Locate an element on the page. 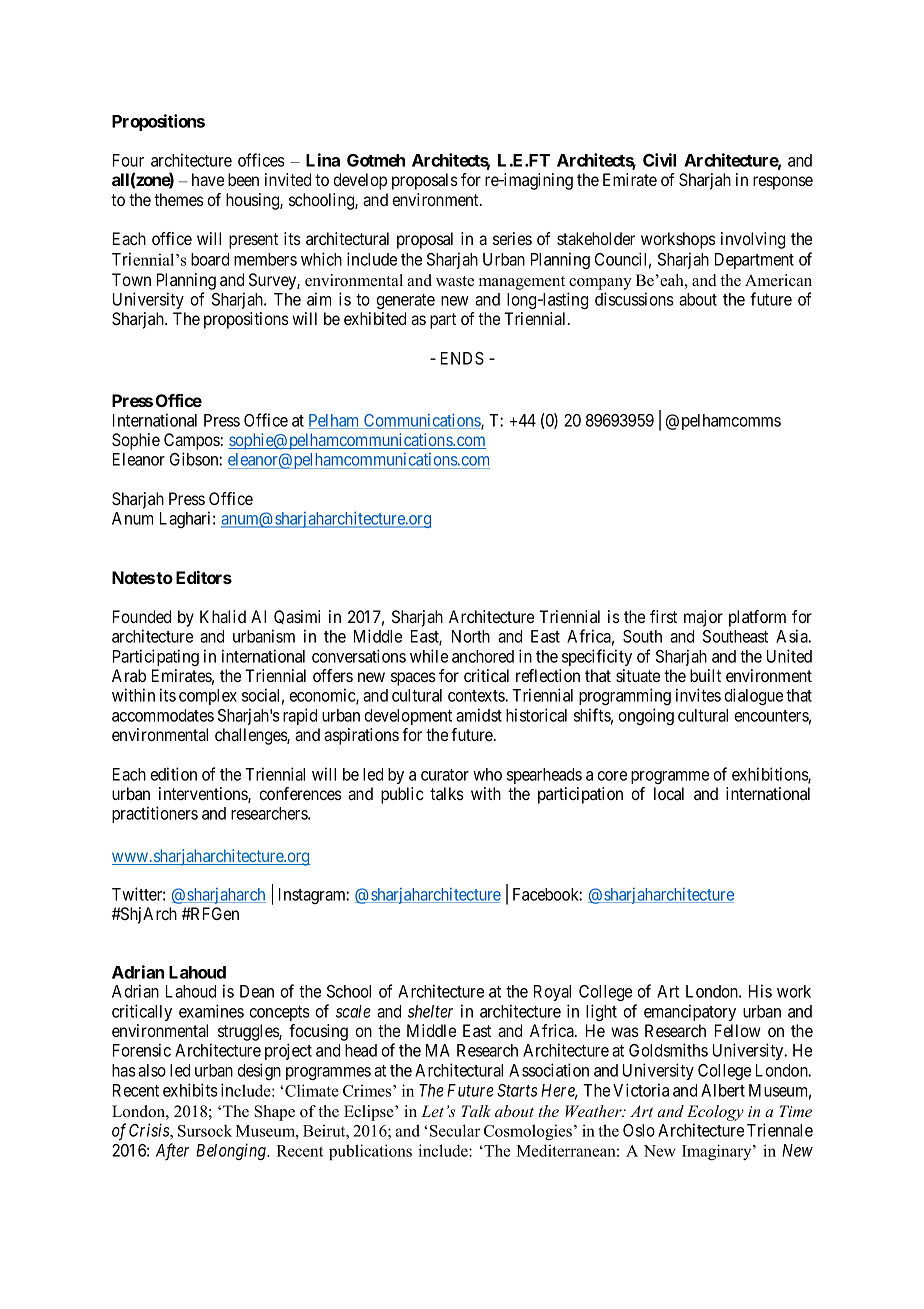 Image resolution: width=924 pixels, height=1309 pixels. anchored is located at coordinates (483, 656).
